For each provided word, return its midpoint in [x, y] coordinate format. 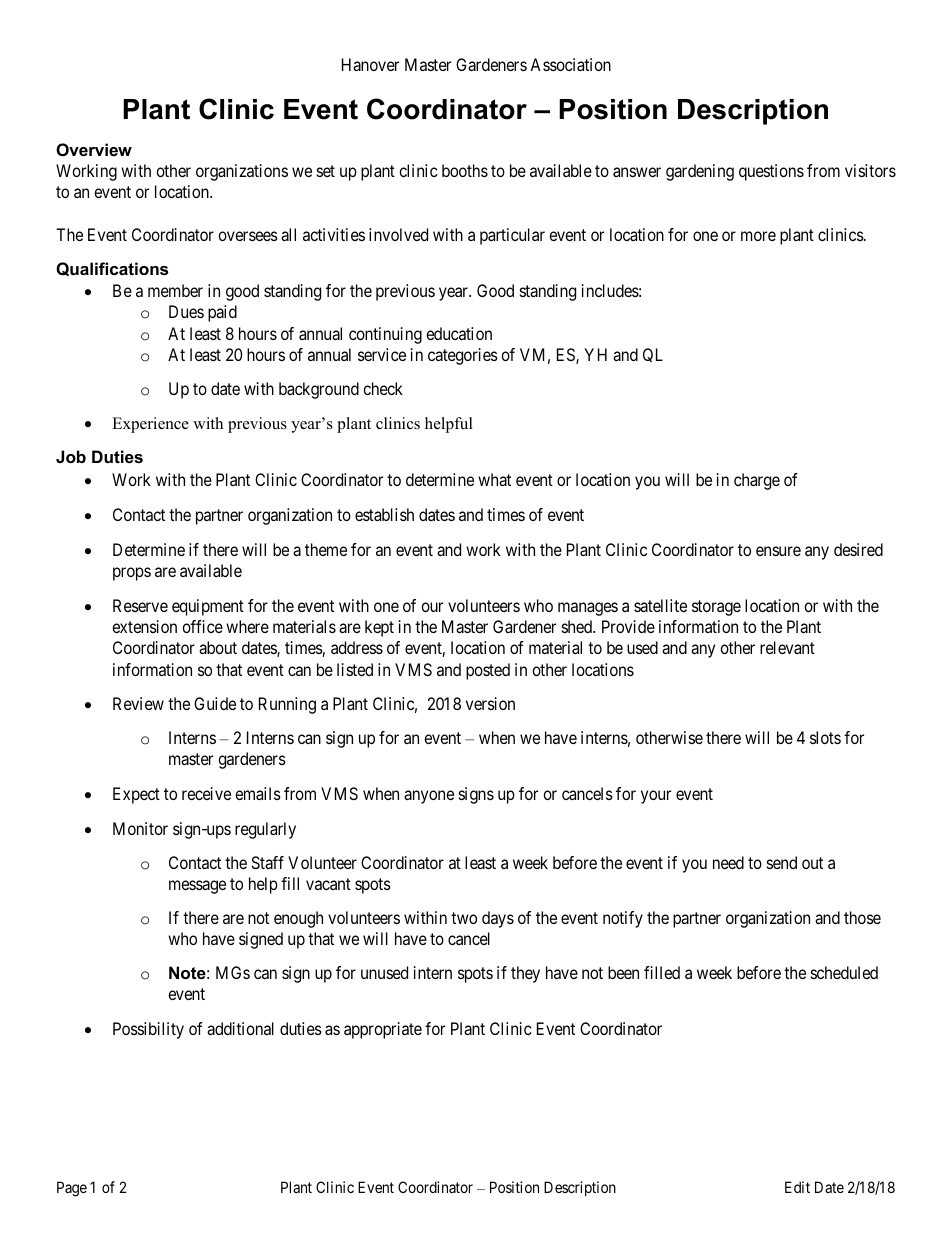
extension [144, 626]
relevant [787, 647]
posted [488, 671]
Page [72, 1189]
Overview [94, 149]
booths [465, 170]
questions [771, 172]
